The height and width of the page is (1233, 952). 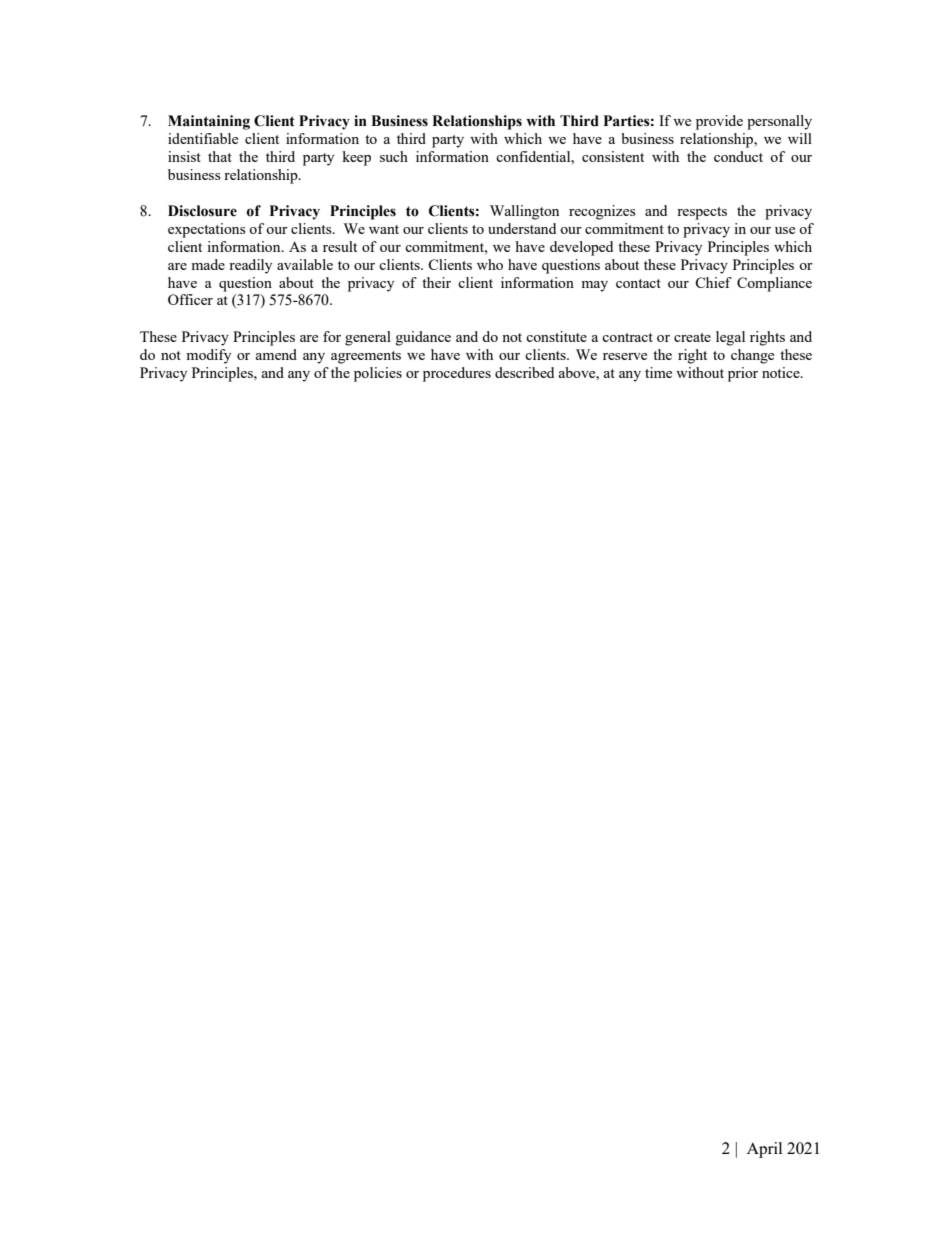 I want to click on that, so click(x=220, y=156).
